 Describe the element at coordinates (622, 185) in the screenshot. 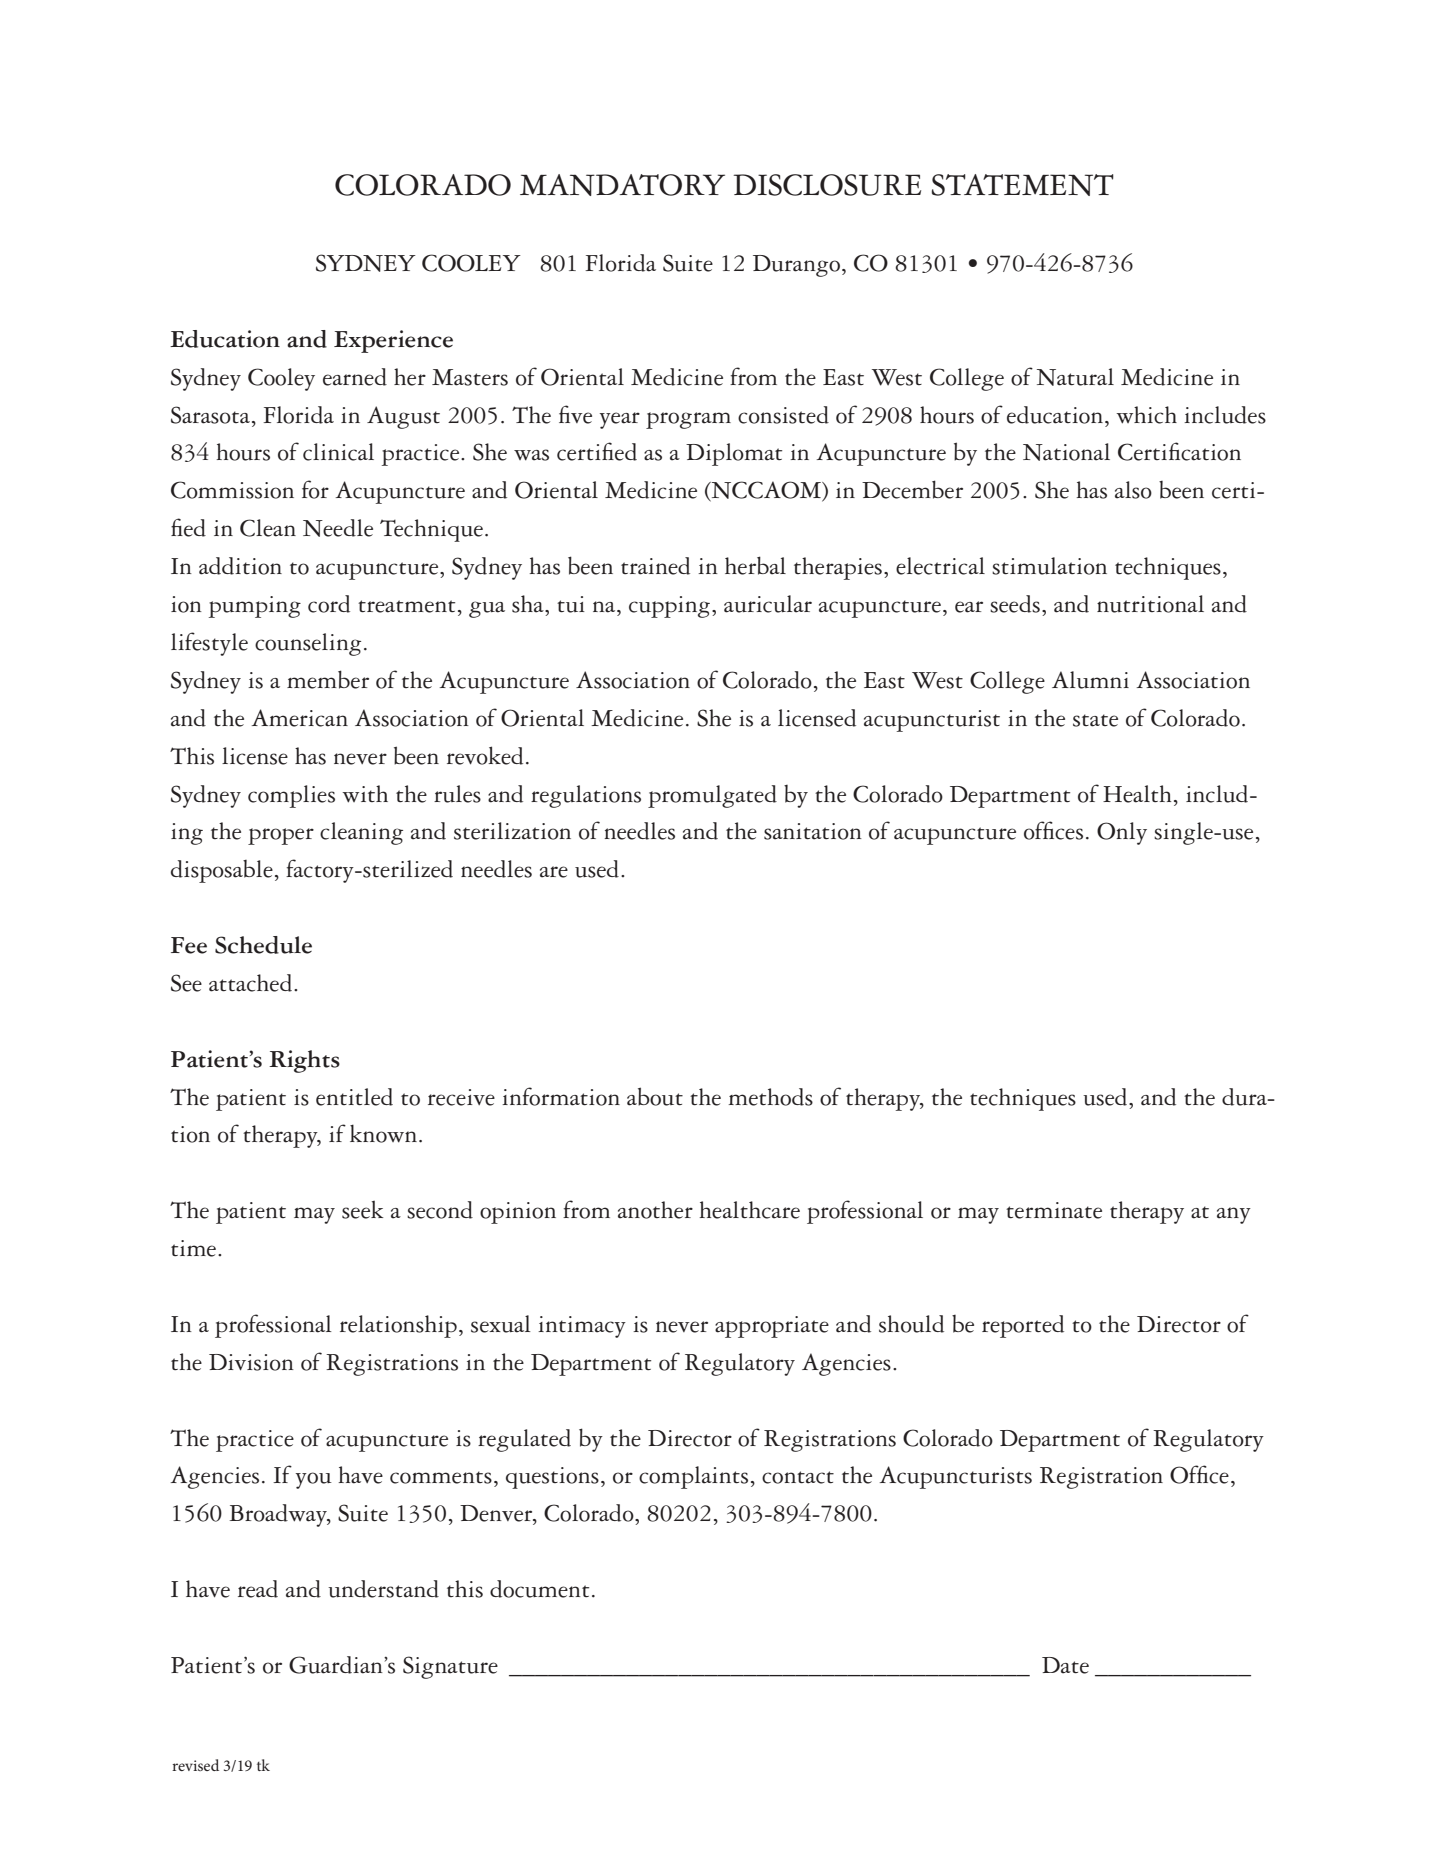

I see `MANDATORY` at that location.
